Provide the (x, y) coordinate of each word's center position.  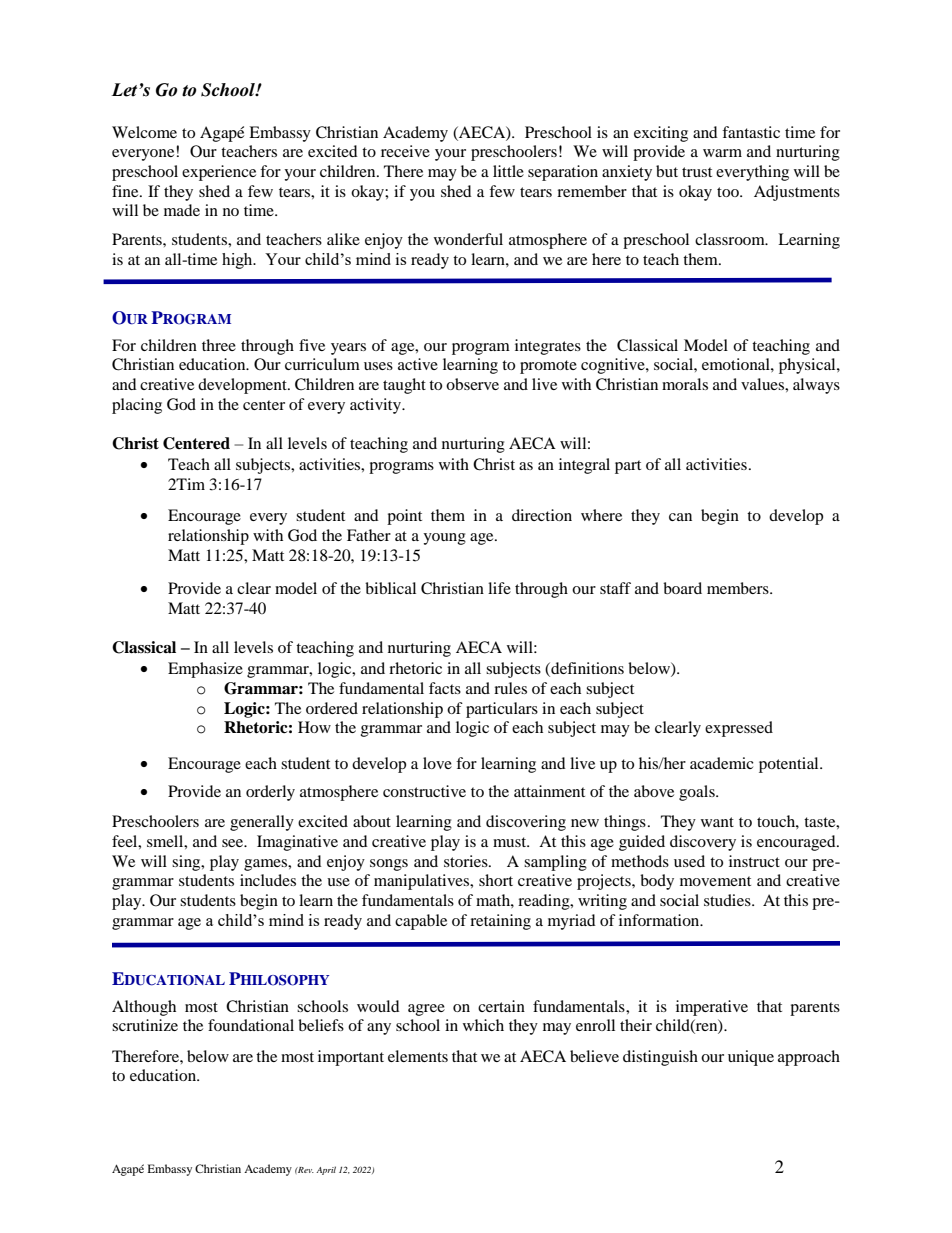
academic (722, 763)
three (219, 345)
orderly (270, 793)
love (437, 763)
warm (722, 153)
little (508, 171)
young (444, 539)
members (739, 588)
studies (728, 900)
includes (268, 880)
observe (472, 384)
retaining (500, 922)
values (763, 384)
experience (219, 173)
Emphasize (205, 670)
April (326, 1170)
